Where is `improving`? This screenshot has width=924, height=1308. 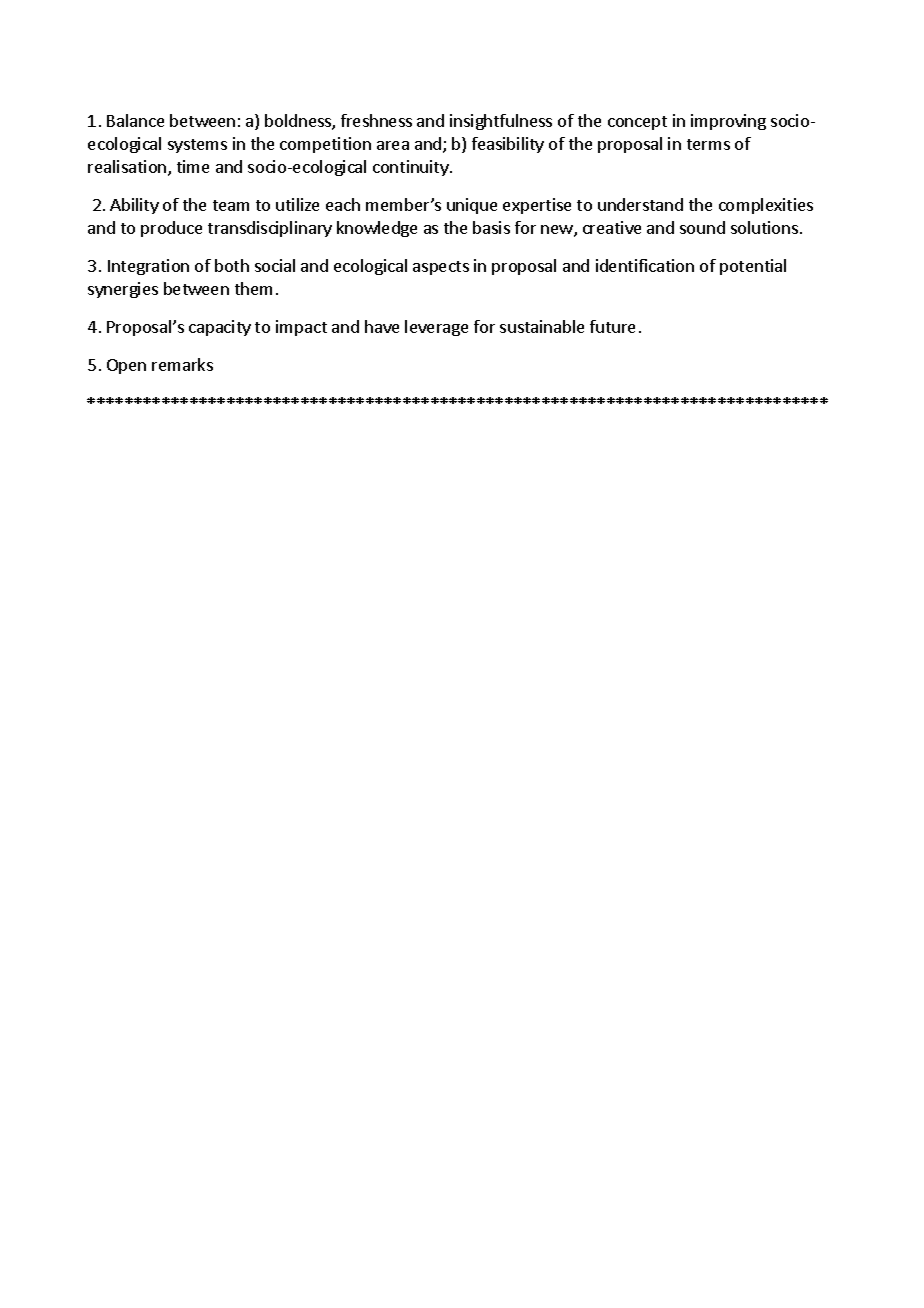 improving is located at coordinates (728, 122).
